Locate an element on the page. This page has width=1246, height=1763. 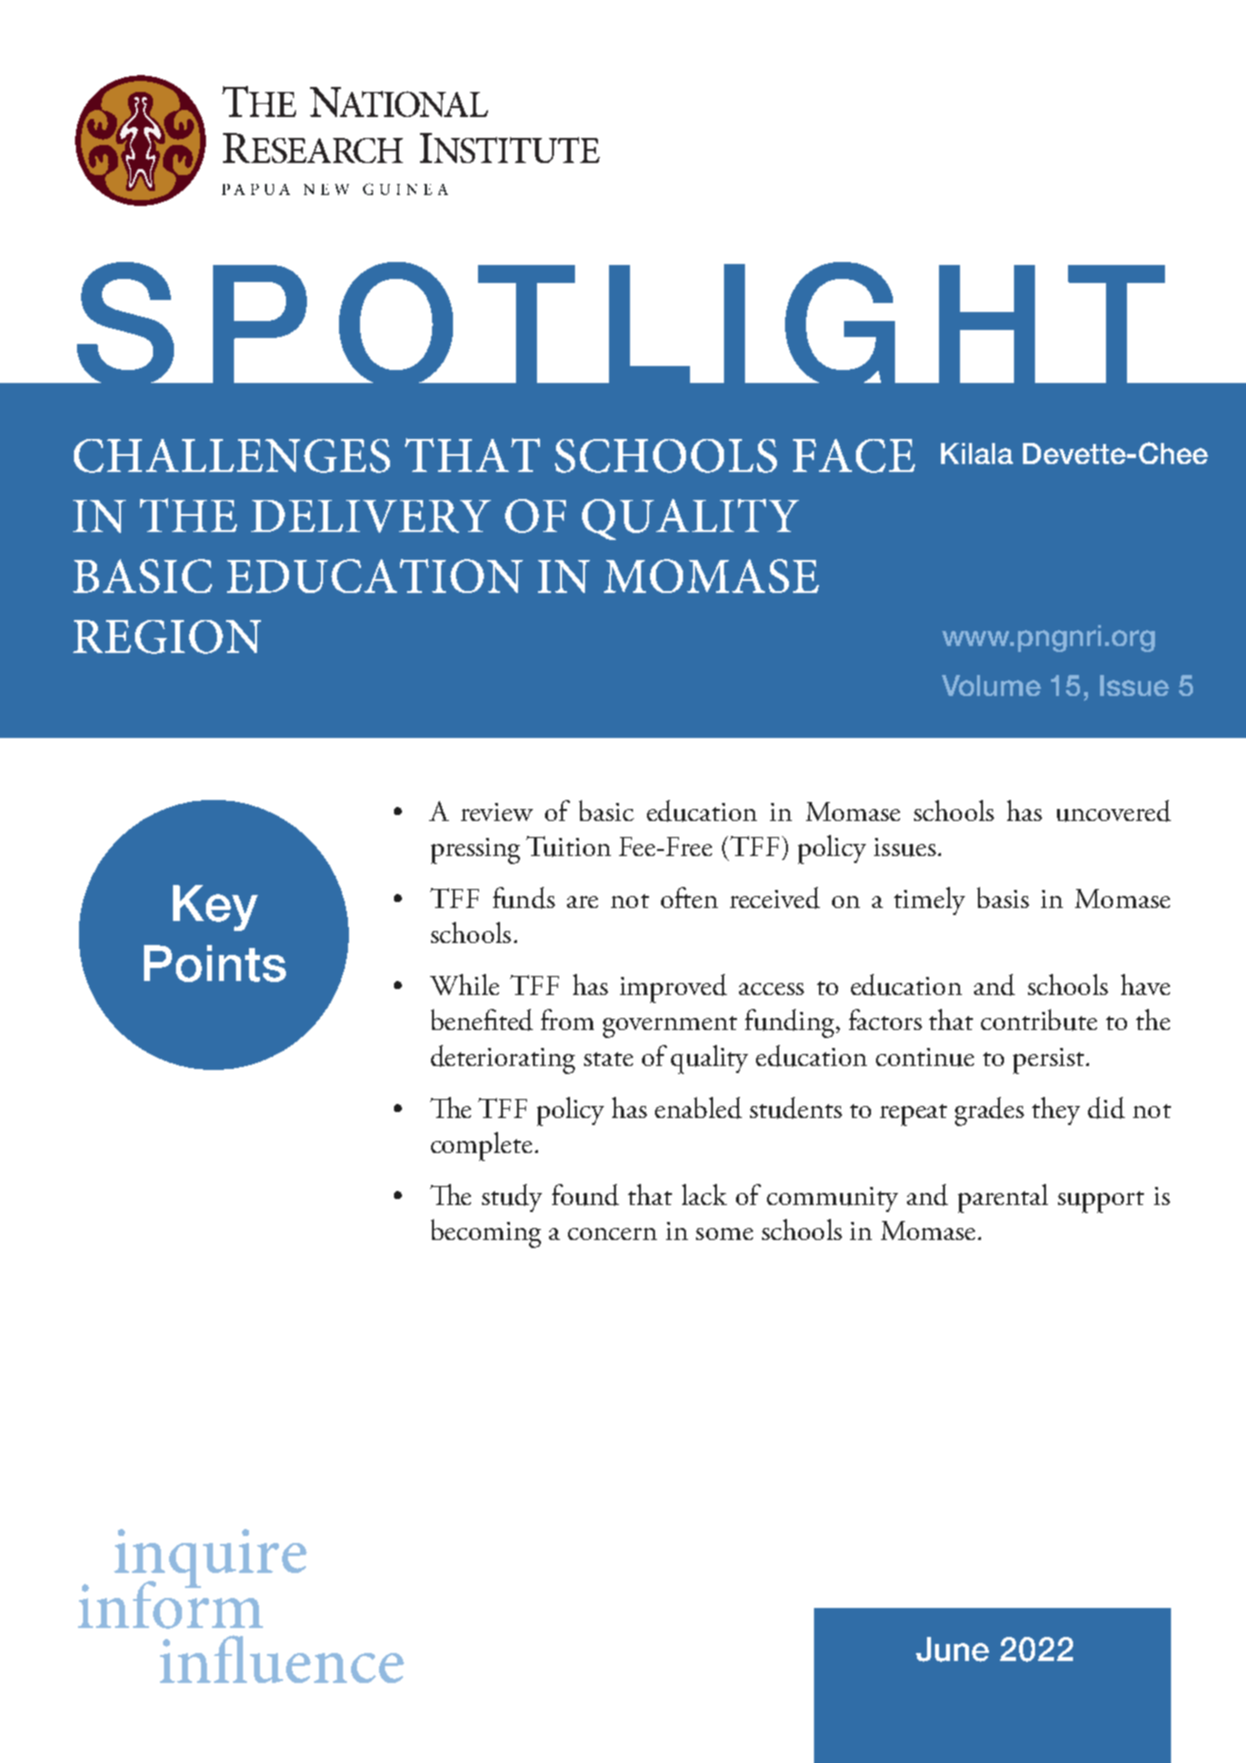
persist is located at coordinates (1050, 1061).
